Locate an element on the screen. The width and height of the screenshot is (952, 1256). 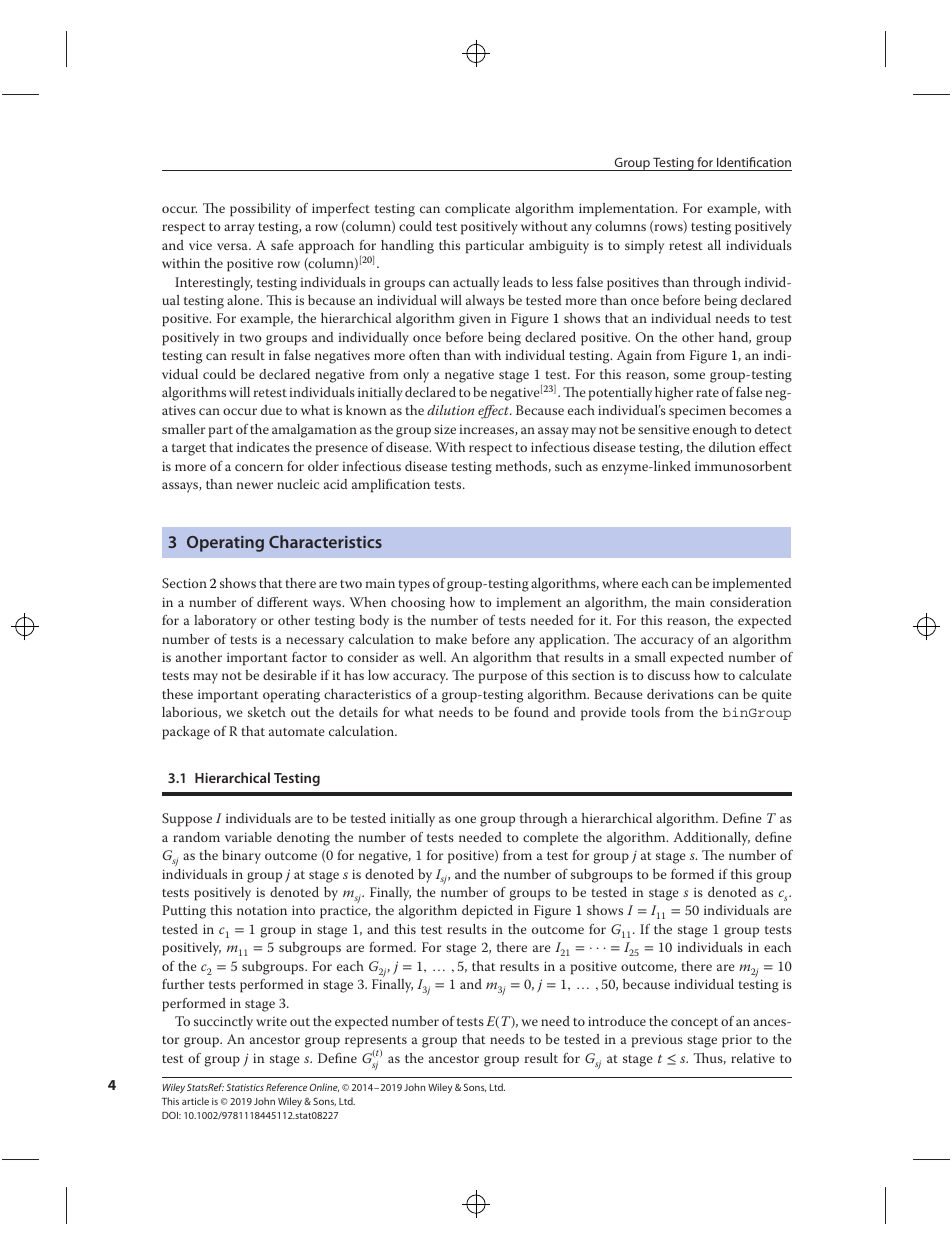
found is located at coordinates (531, 712).
